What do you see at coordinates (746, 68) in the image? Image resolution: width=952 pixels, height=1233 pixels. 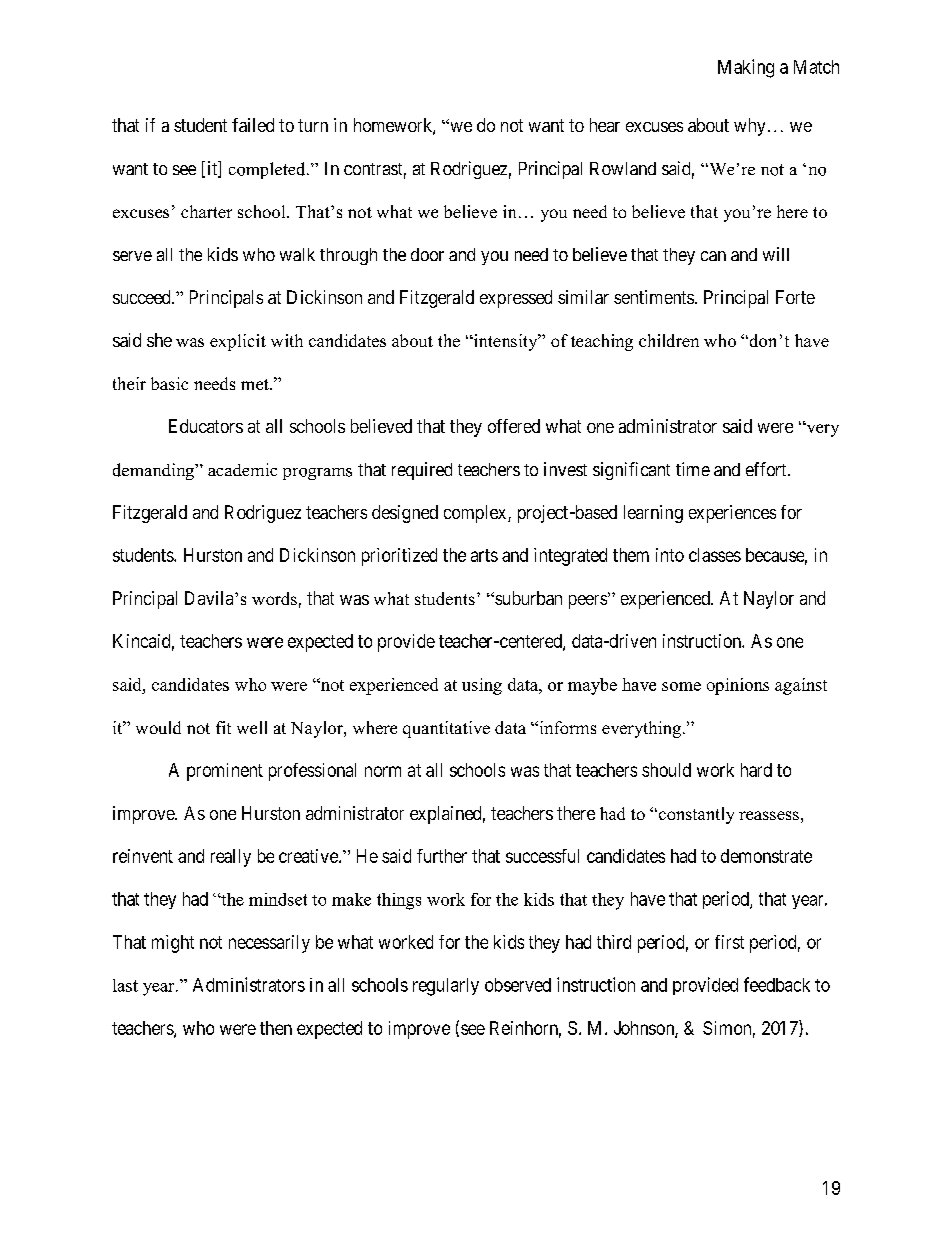 I see `Making` at bounding box center [746, 68].
